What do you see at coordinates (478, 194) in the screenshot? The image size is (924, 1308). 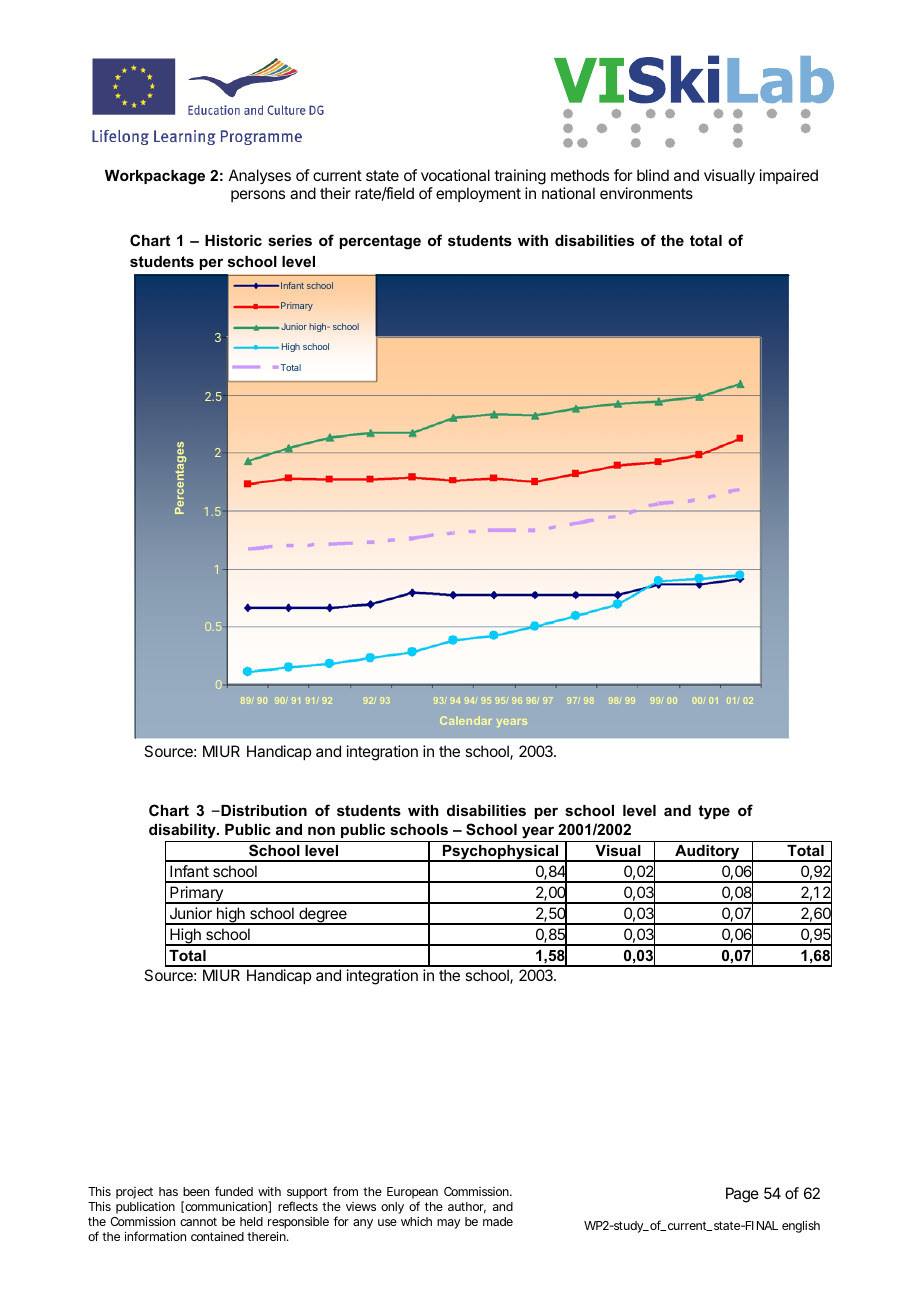 I see `employment` at bounding box center [478, 194].
